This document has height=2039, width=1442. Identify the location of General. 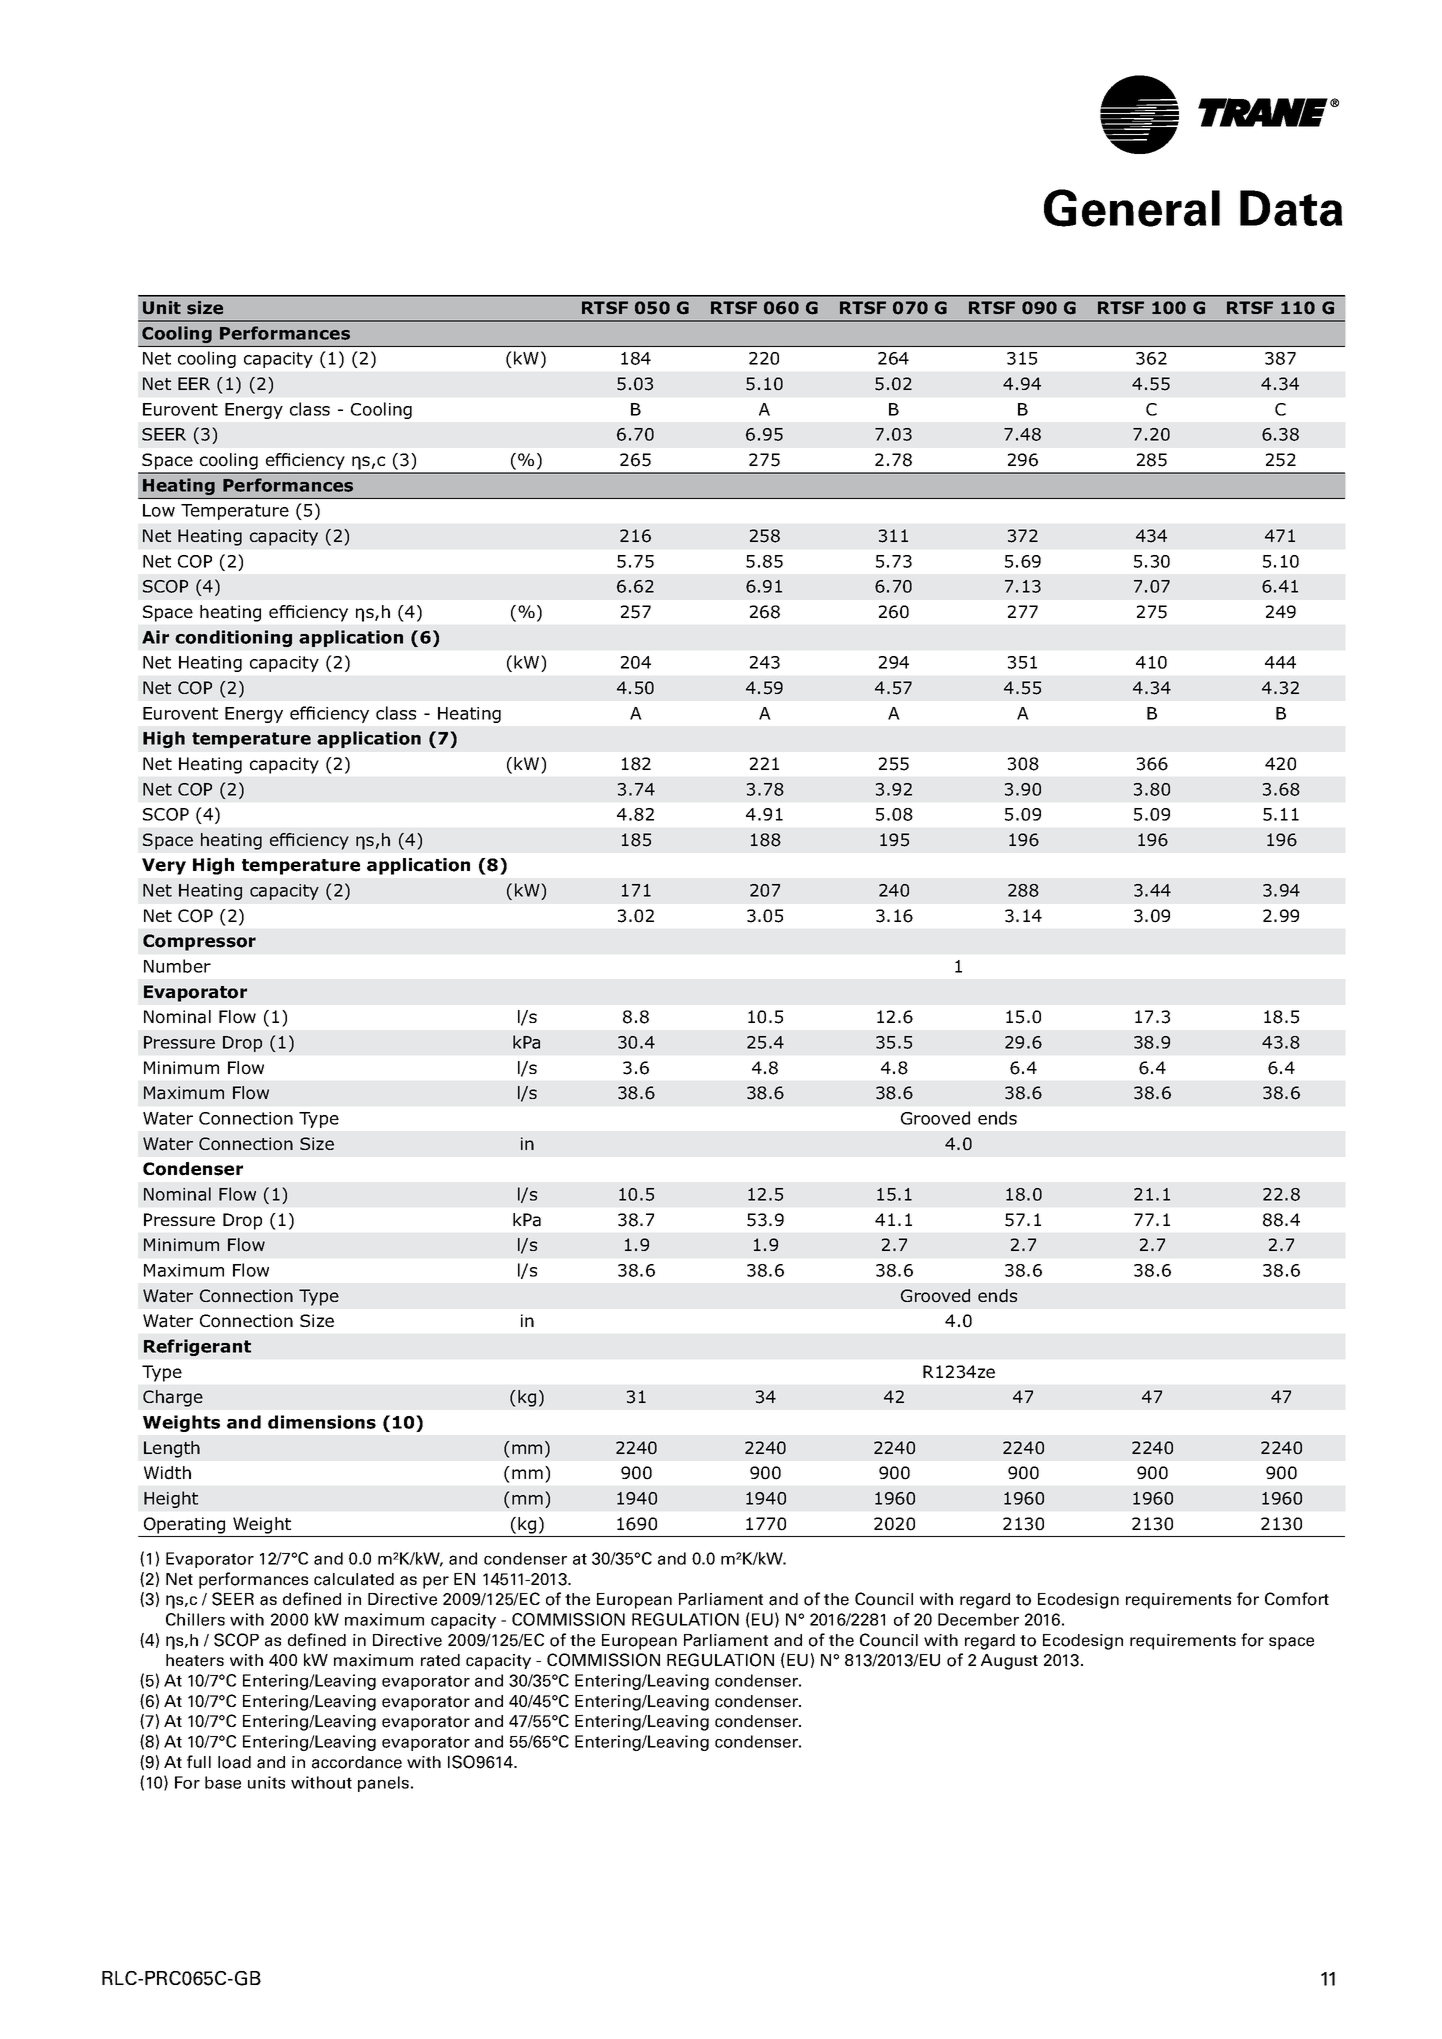
(1132, 208).
